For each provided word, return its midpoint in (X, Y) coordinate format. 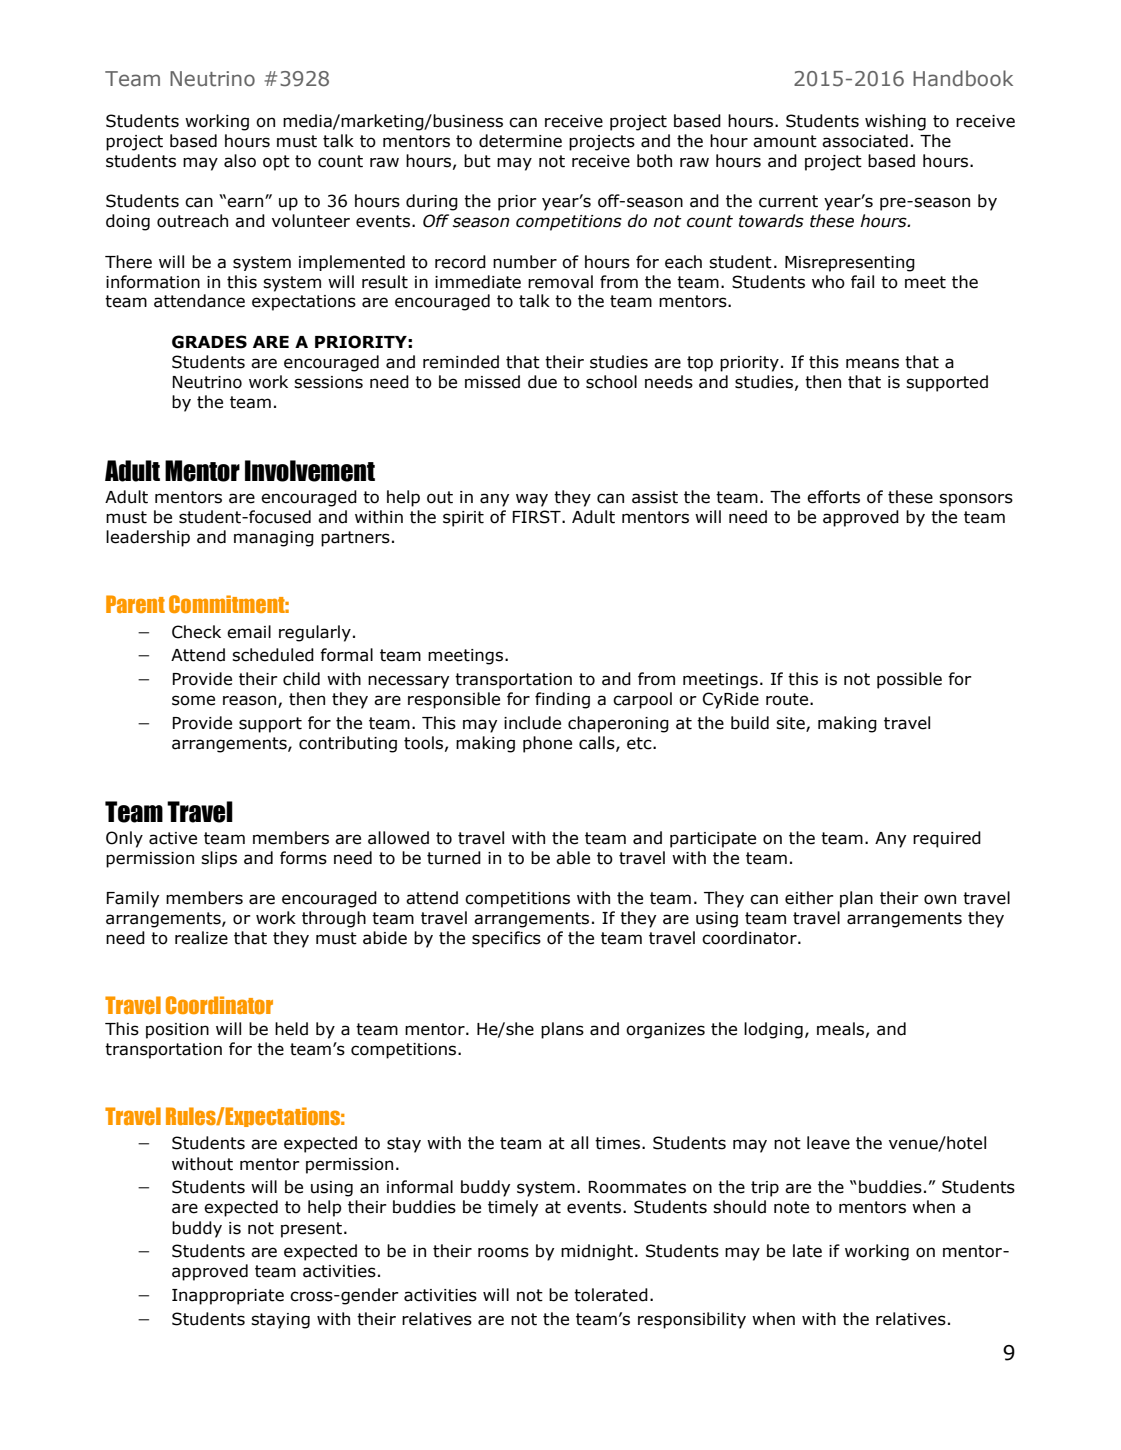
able (573, 858)
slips (219, 859)
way (532, 500)
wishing (895, 122)
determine (520, 141)
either (809, 898)
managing (274, 539)
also (240, 161)
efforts (833, 497)
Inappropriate (228, 1297)
